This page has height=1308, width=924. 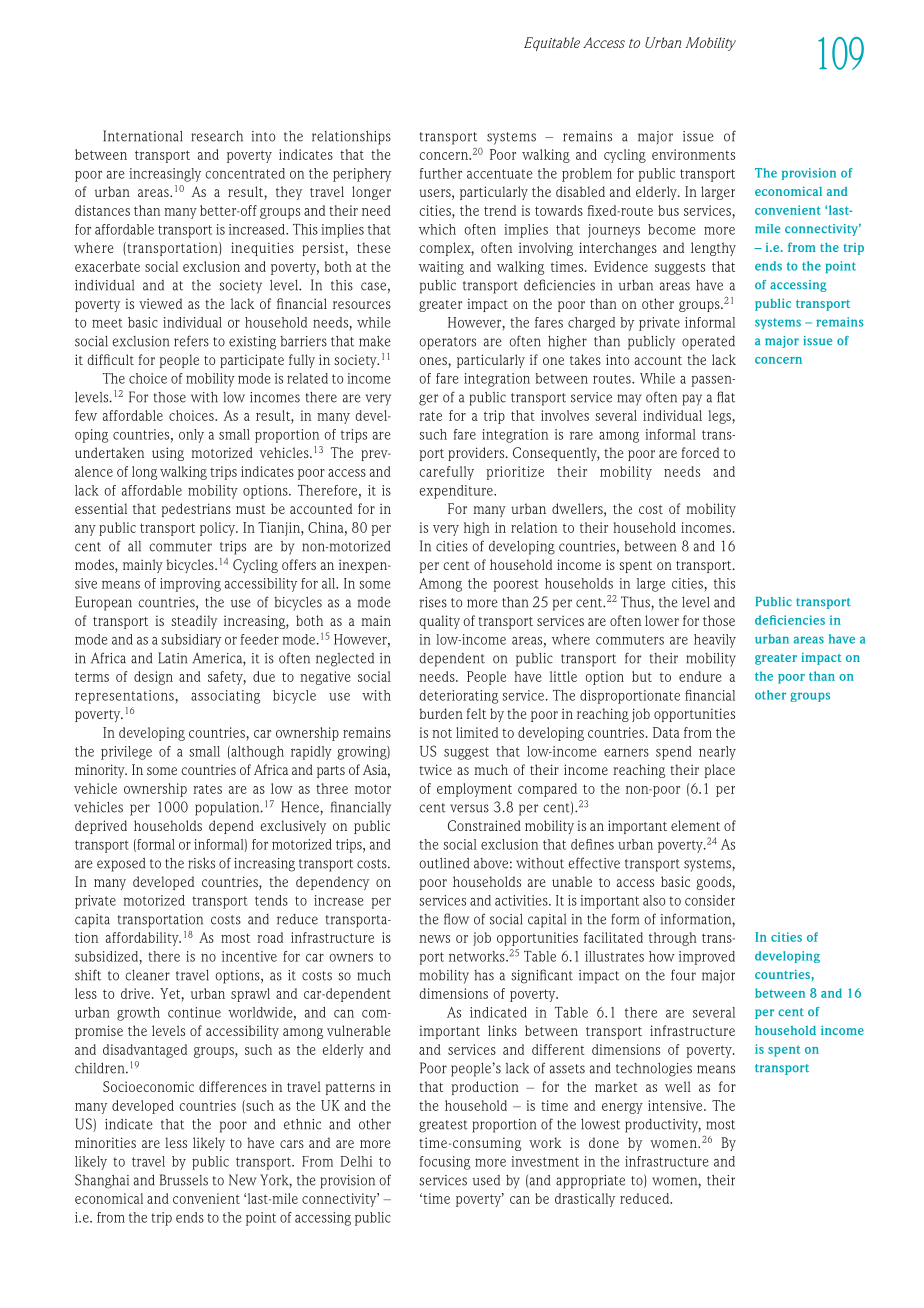 I want to click on environ, so click(x=675, y=154).
